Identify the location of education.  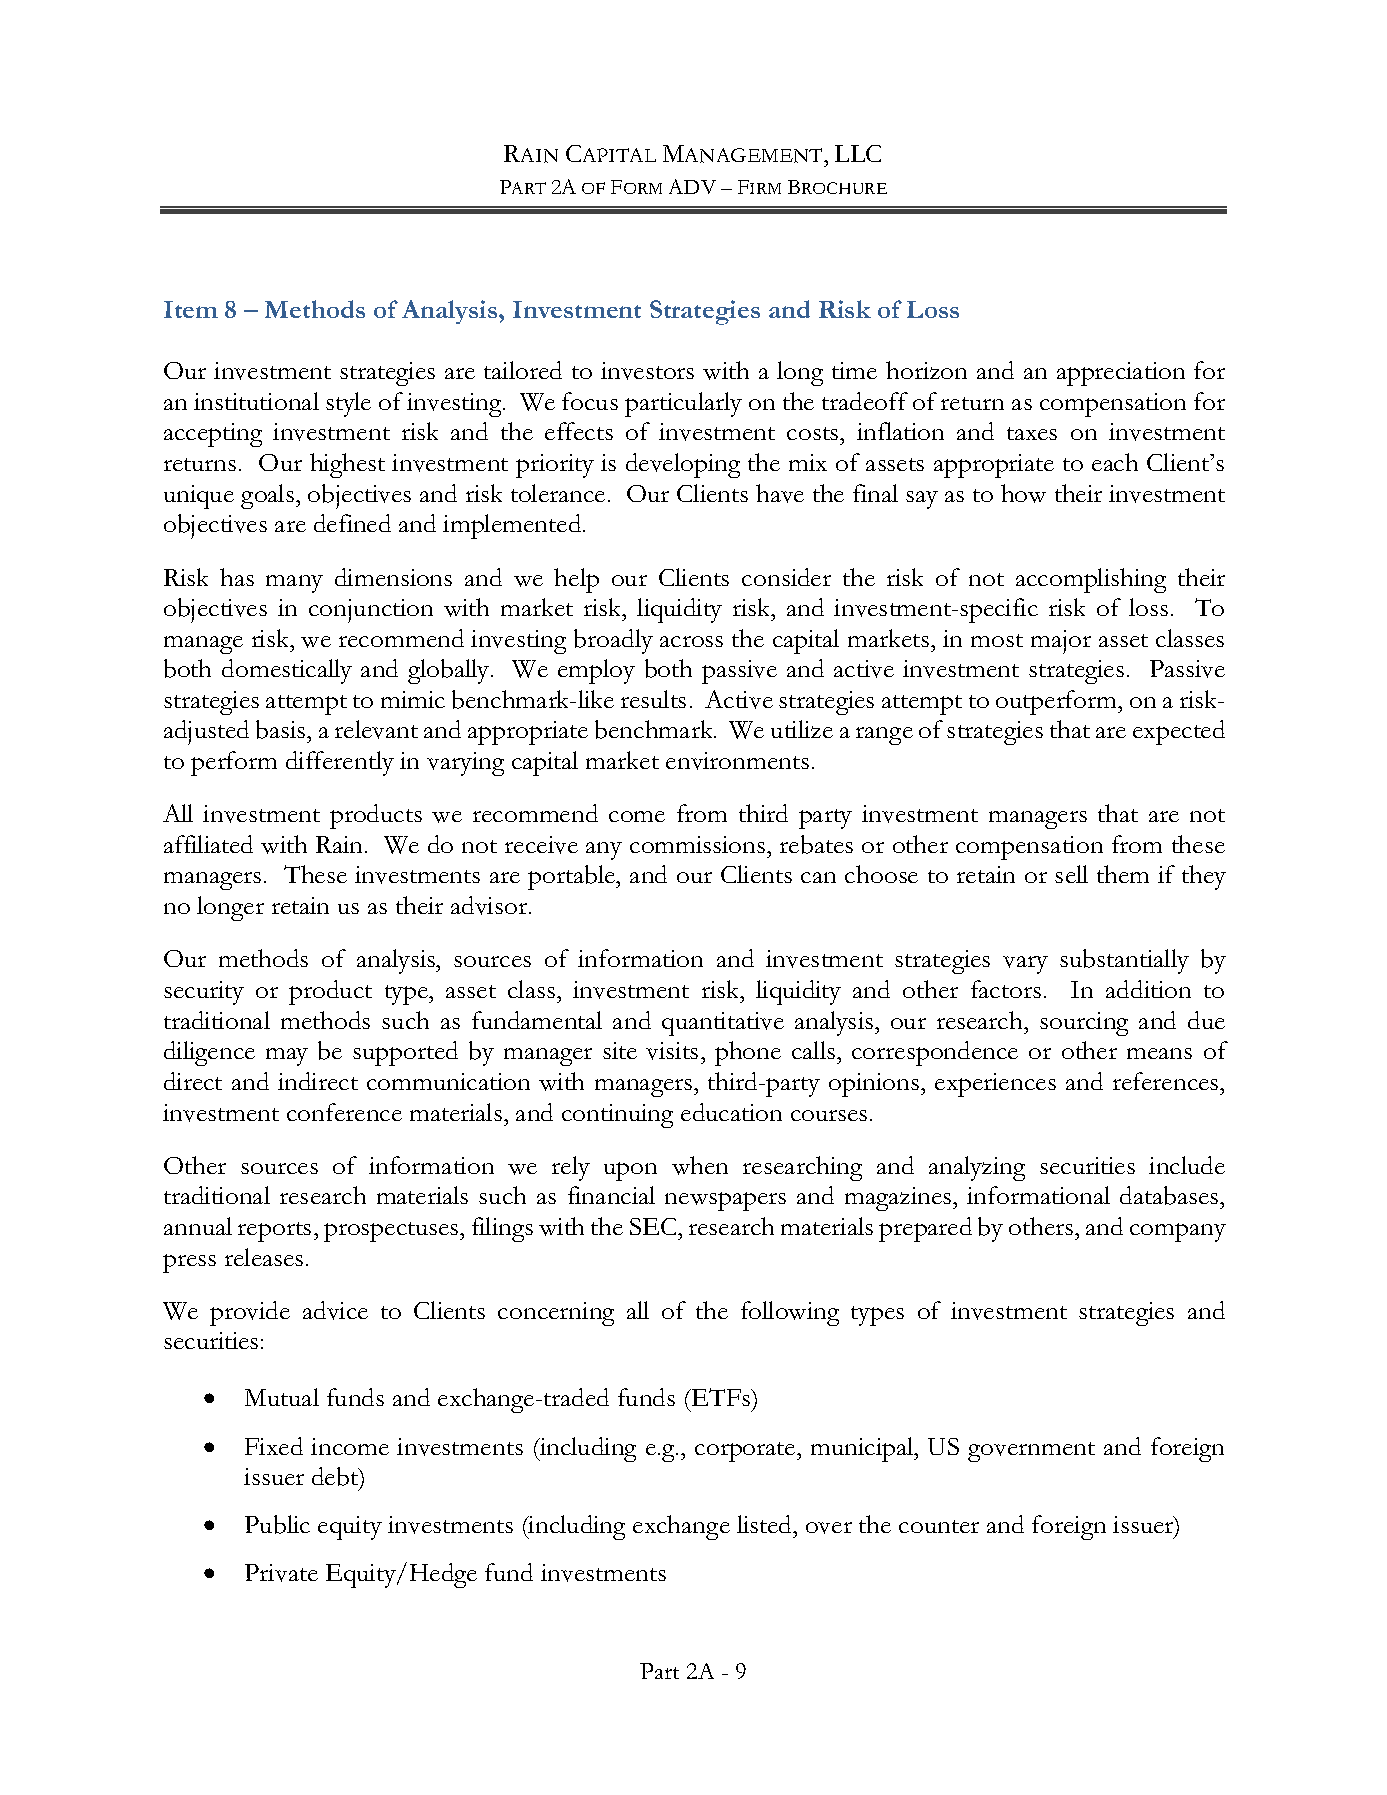
(731, 1112).
